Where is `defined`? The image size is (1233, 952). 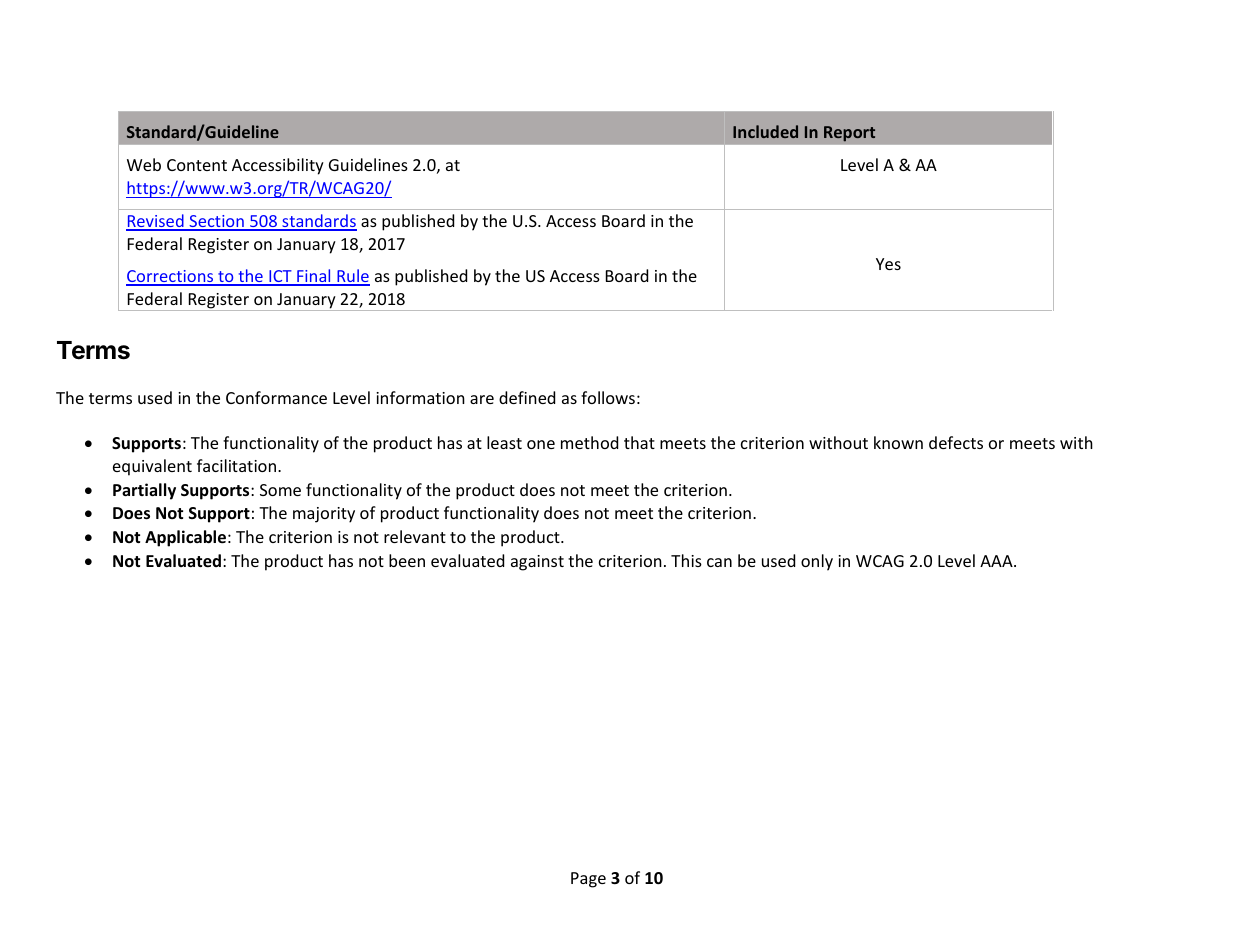 defined is located at coordinates (527, 397).
